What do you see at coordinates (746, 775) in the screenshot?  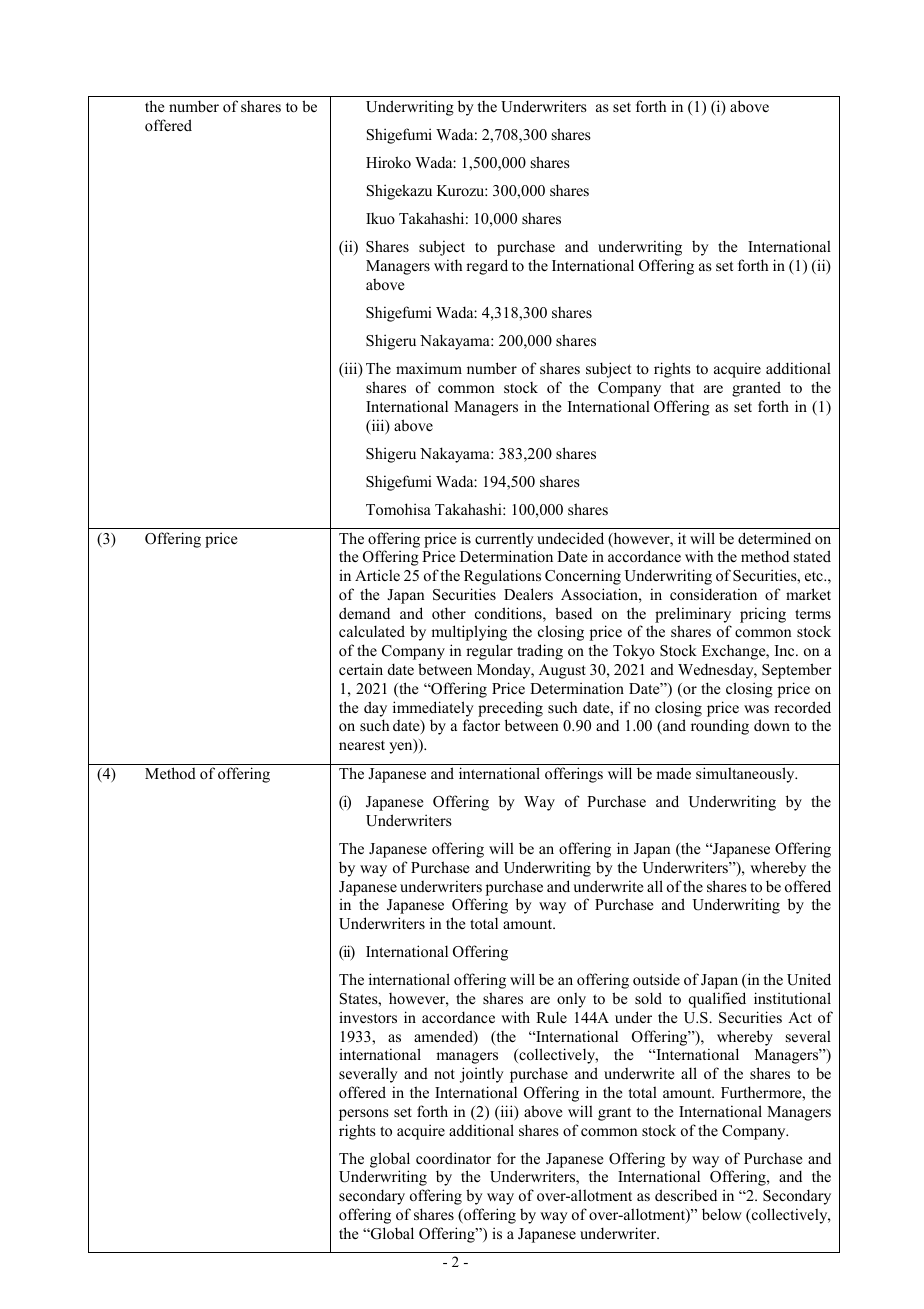 I see `simultaneously` at bounding box center [746, 775].
